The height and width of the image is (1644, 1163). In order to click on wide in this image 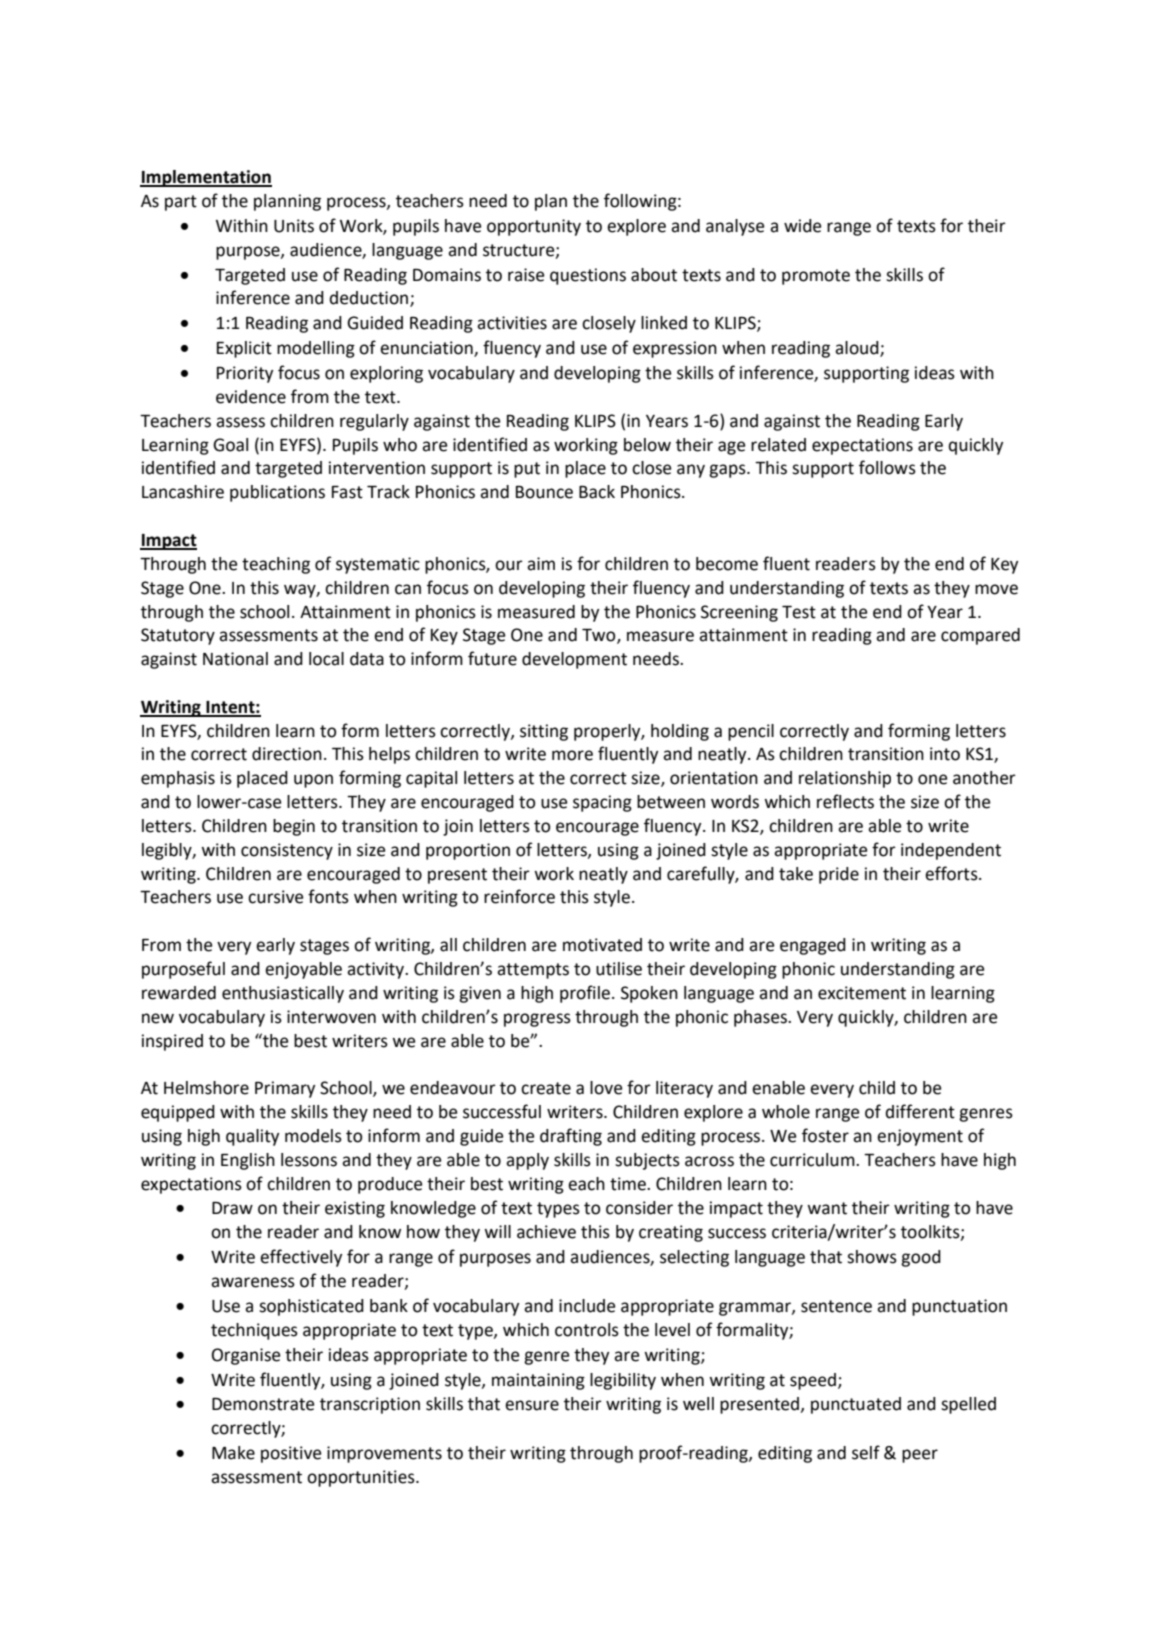, I will do `click(802, 226)`.
